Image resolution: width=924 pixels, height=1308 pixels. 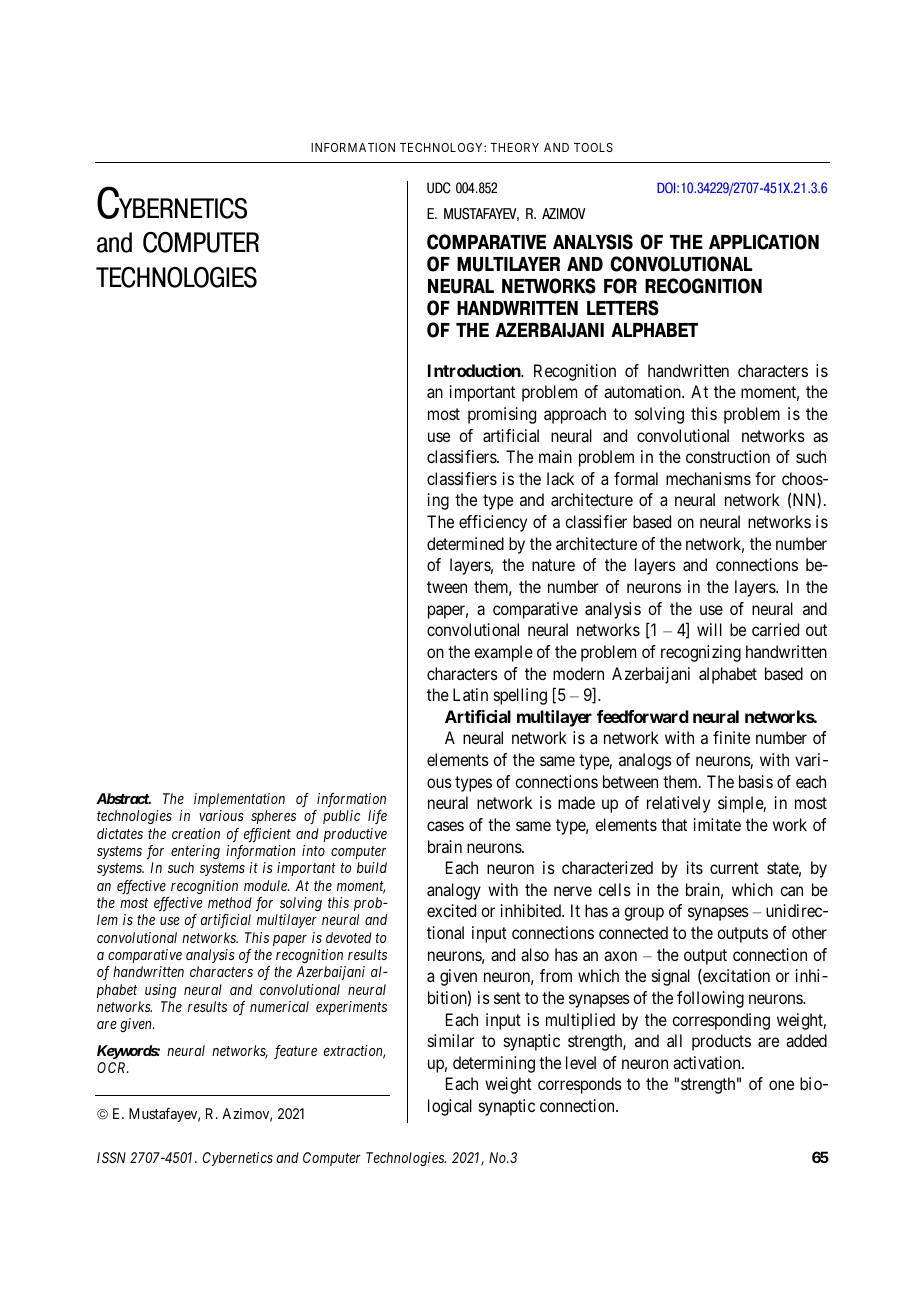 What do you see at coordinates (514, 147) in the screenshot?
I see `THEORY` at bounding box center [514, 147].
